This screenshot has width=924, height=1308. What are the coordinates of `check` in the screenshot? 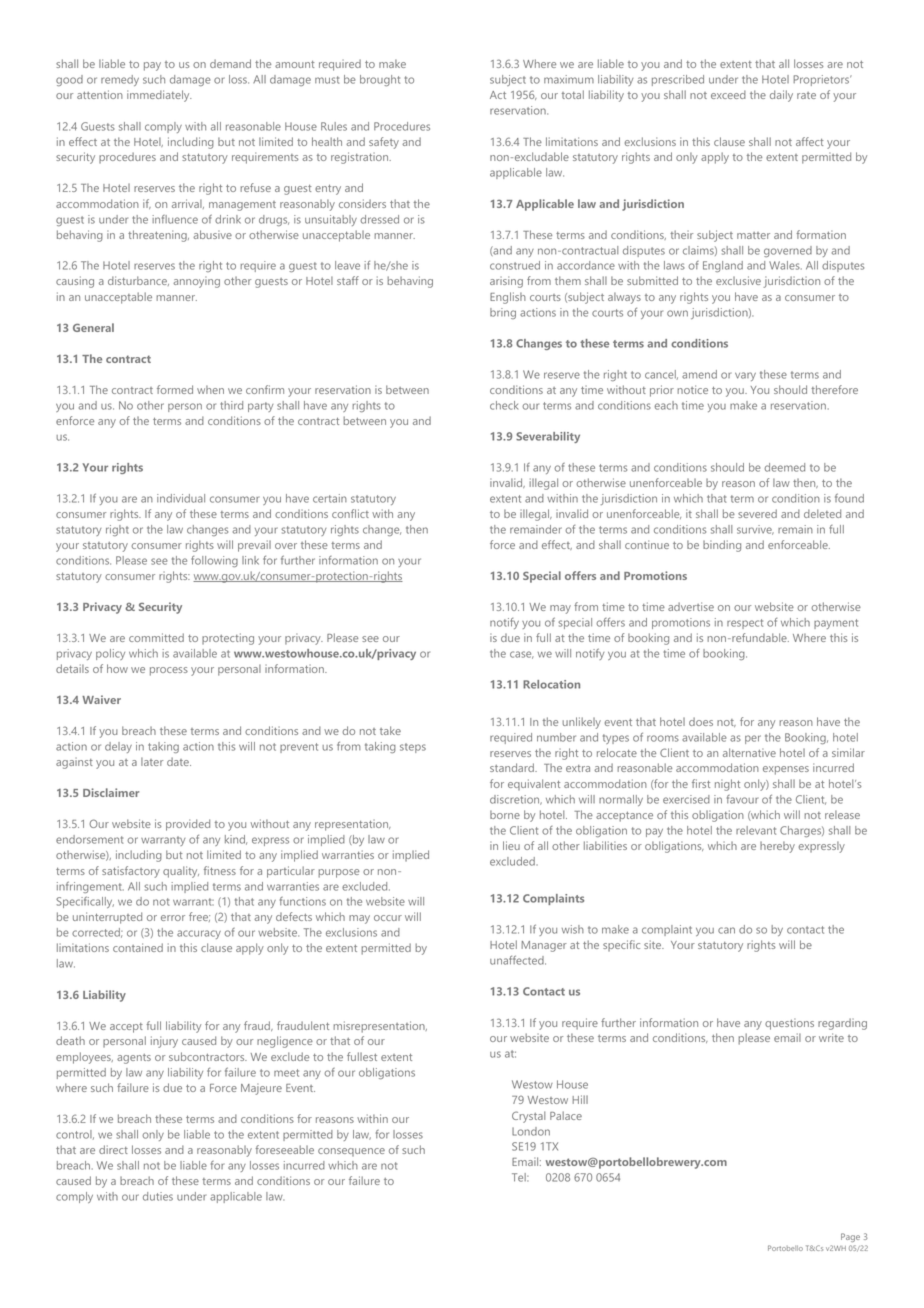 It's located at (504, 405).
